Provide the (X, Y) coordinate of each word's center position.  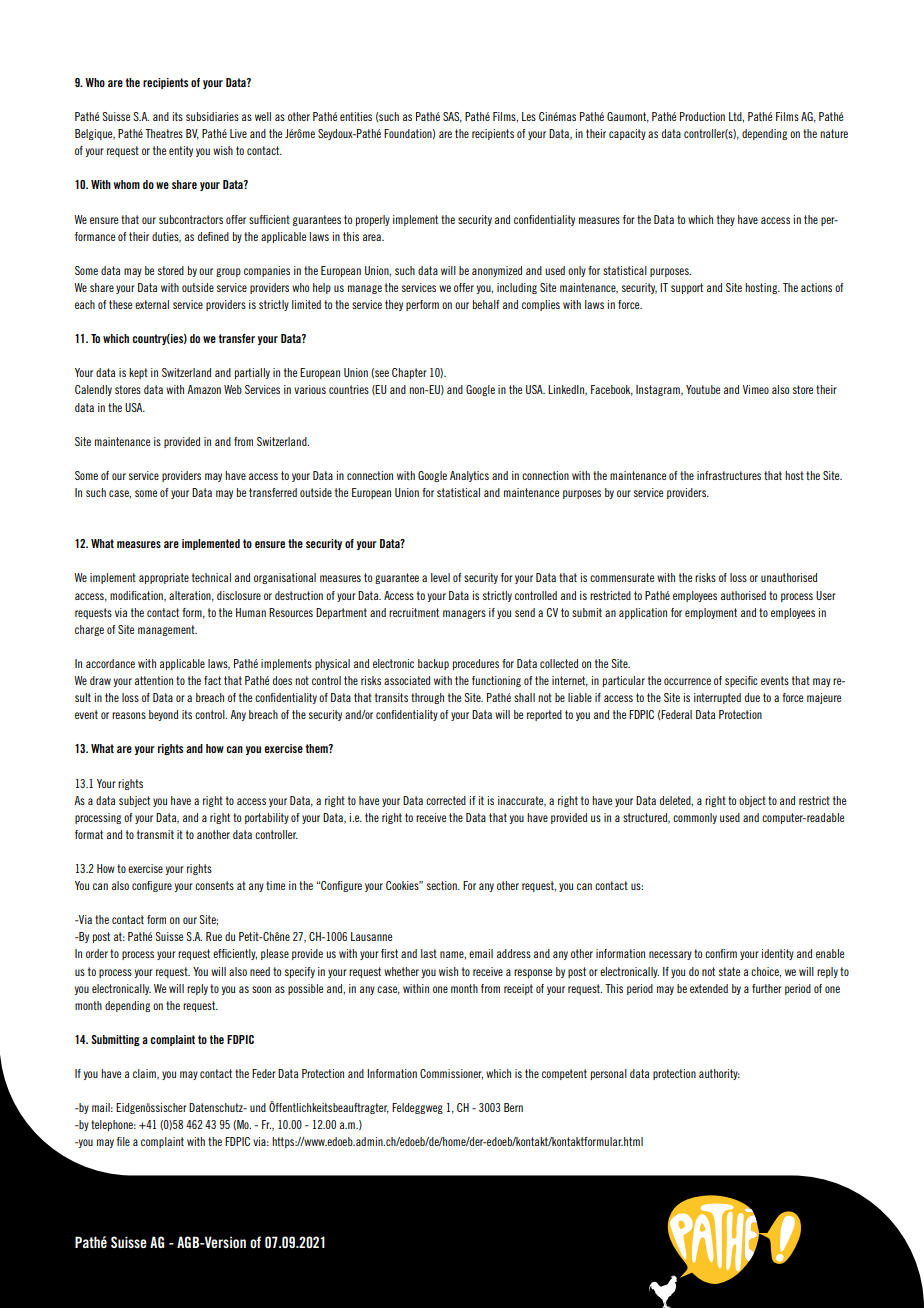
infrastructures (729, 475)
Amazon (204, 389)
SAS (452, 117)
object (752, 801)
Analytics (469, 476)
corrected (446, 800)
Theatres (164, 133)
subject (134, 801)
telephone (113, 1125)
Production (702, 116)
